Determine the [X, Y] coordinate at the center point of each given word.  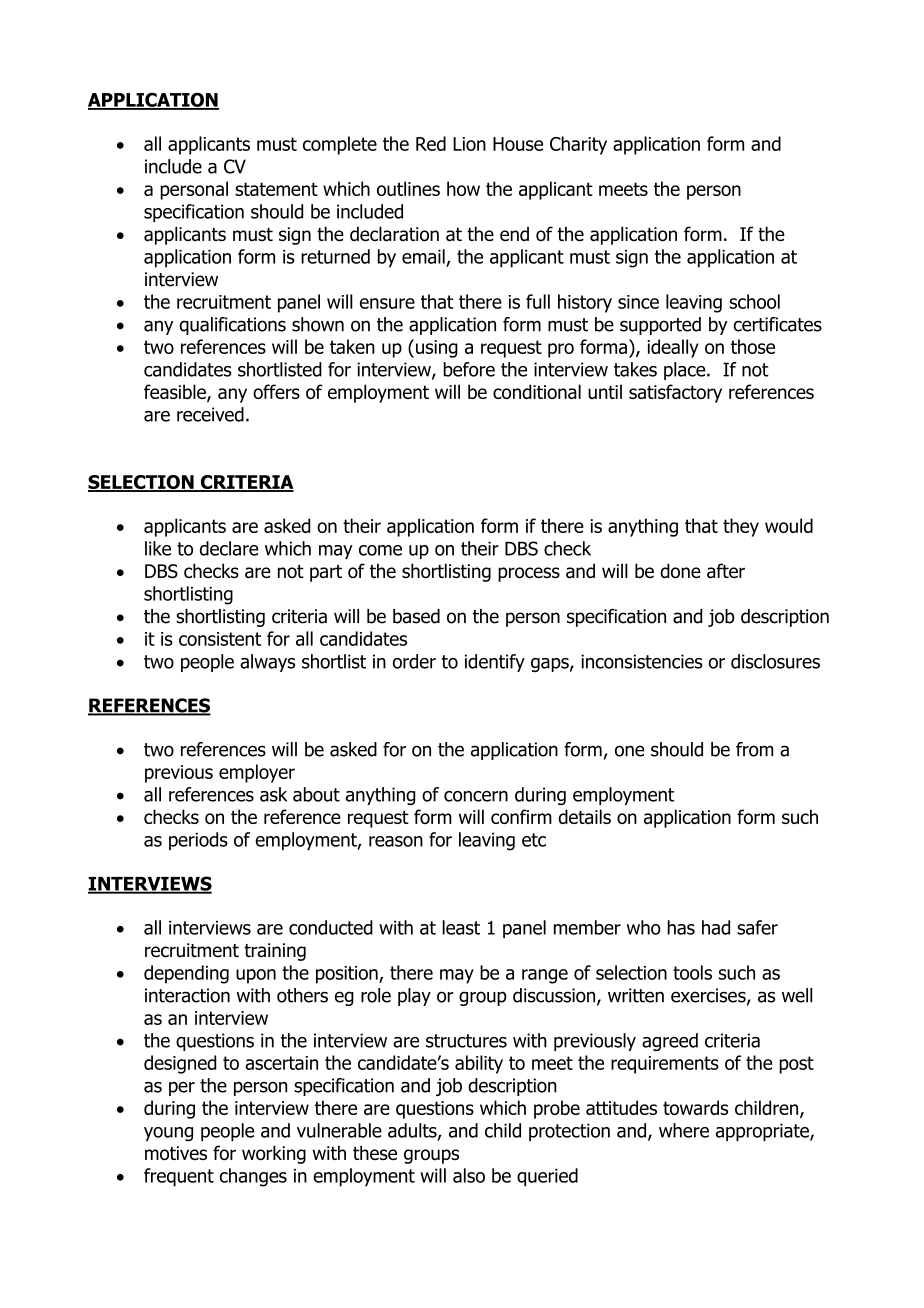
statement [276, 189]
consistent [220, 639]
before [469, 369]
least [461, 927]
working [274, 1154]
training [275, 952]
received [210, 414]
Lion [469, 144]
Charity [578, 145]
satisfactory [675, 393]
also [469, 1175]
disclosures [775, 661]
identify [495, 663]
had [716, 927]
